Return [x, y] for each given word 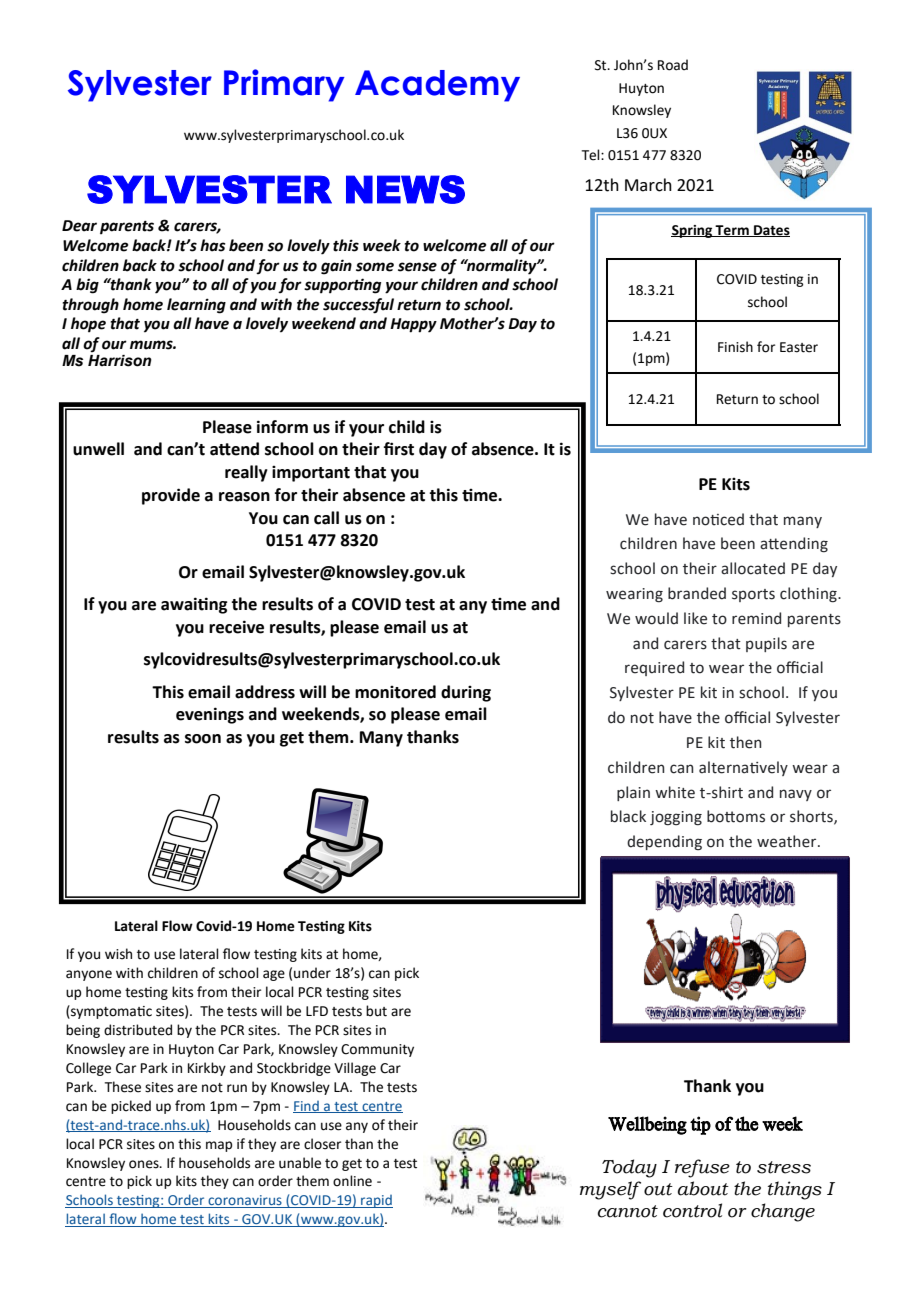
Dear [79, 226]
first [399, 449]
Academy [437, 86]
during [466, 693]
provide [171, 496]
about [703, 1188]
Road [673, 65]
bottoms [736, 816]
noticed [718, 519]
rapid [376, 1201]
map [219, 1146]
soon [203, 739]
